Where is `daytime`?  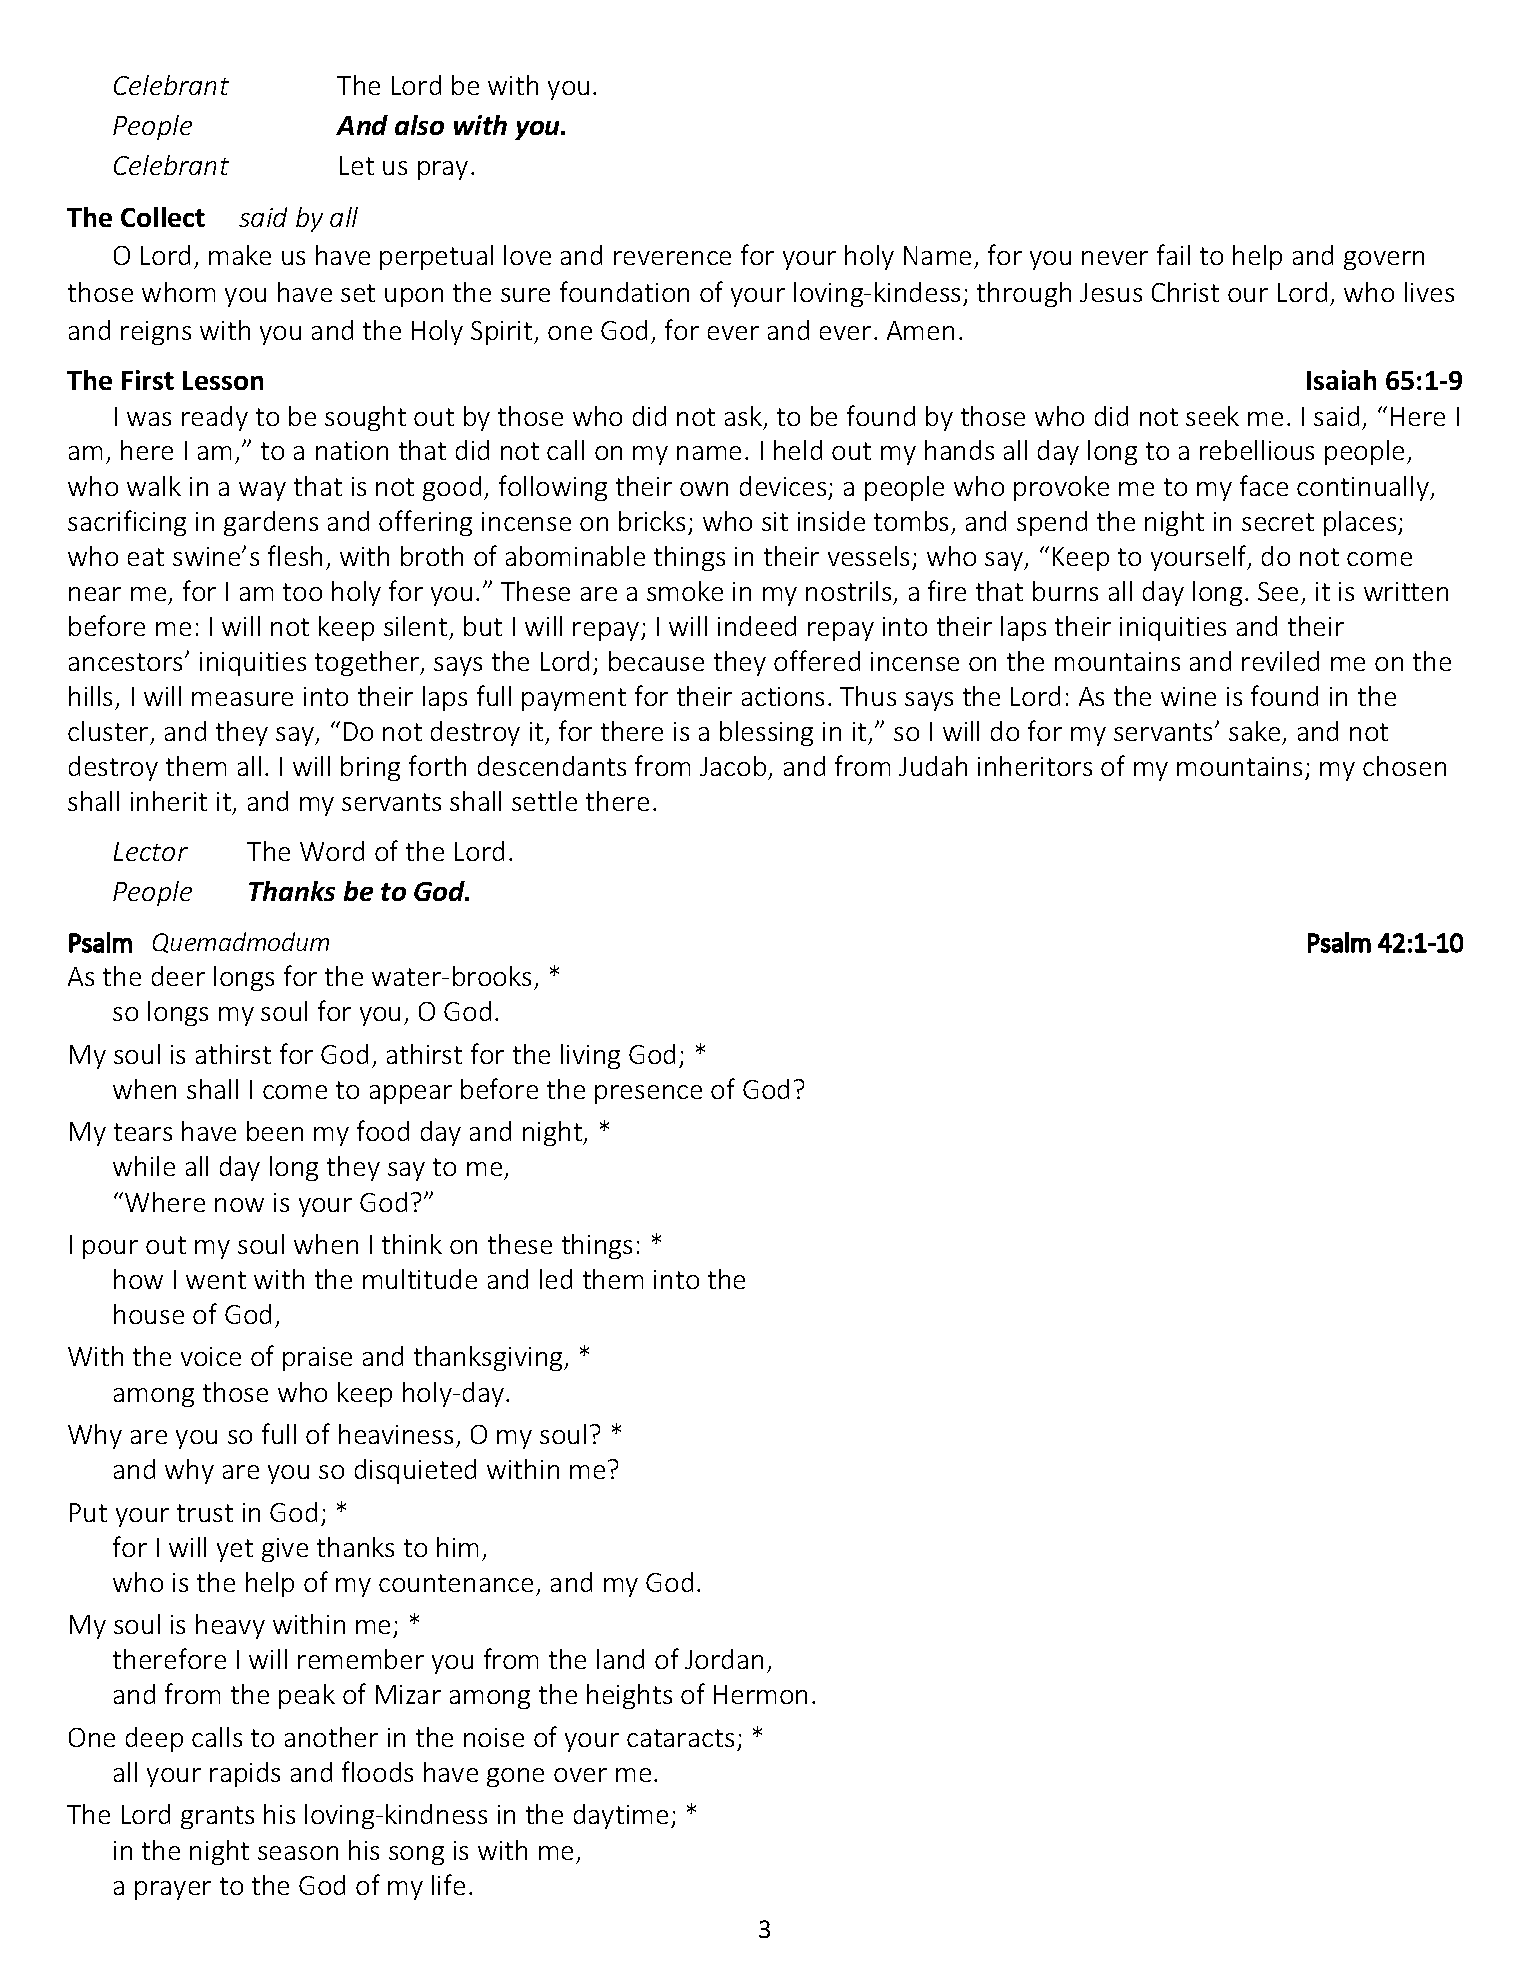
daytime is located at coordinates (621, 1816).
